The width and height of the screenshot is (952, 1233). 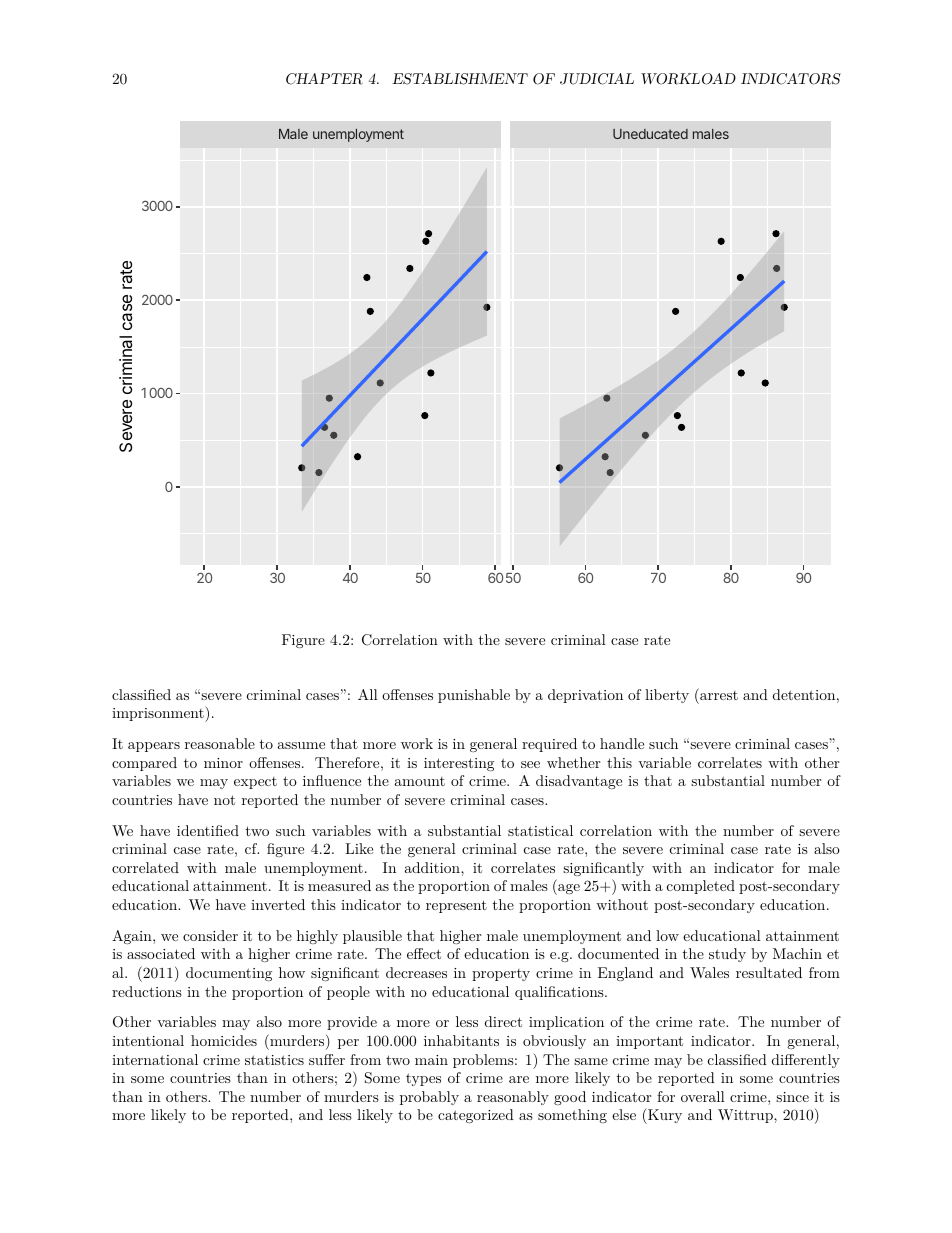 I want to click on imprisonment, so click(x=159, y=714).
